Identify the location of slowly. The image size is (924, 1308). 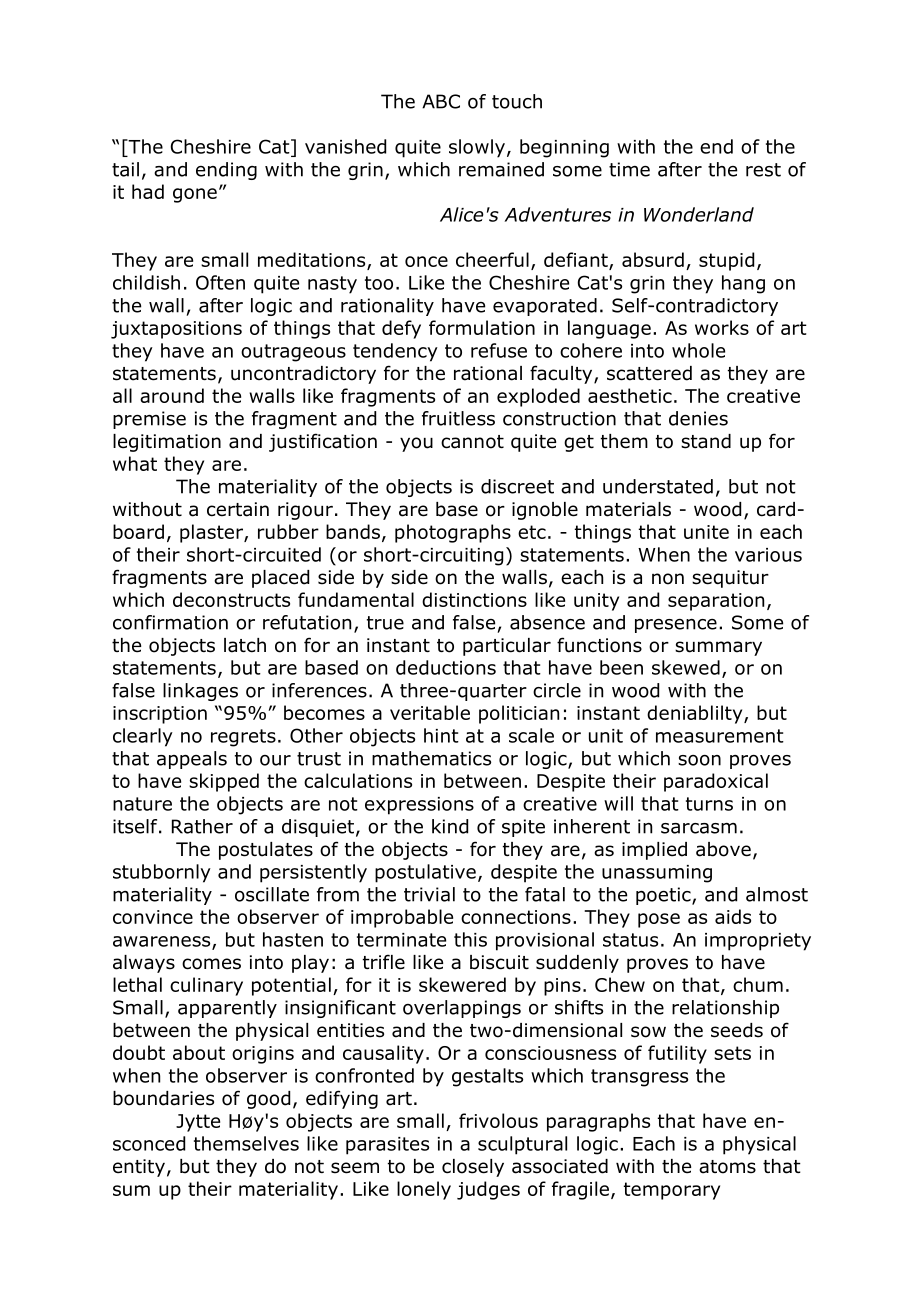
(477, 148).
